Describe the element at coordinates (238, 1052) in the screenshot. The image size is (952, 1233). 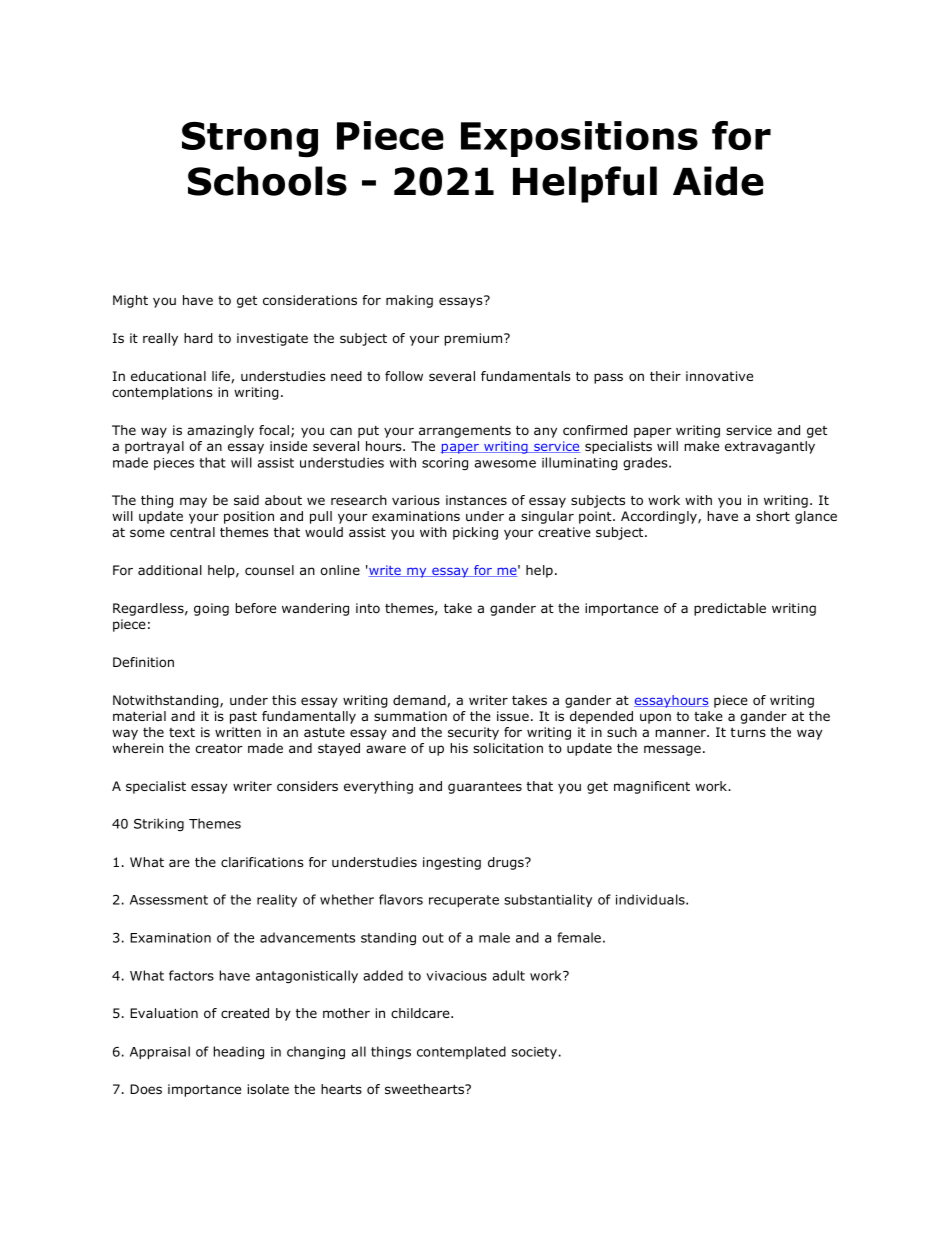
I see `heading` at that location.
